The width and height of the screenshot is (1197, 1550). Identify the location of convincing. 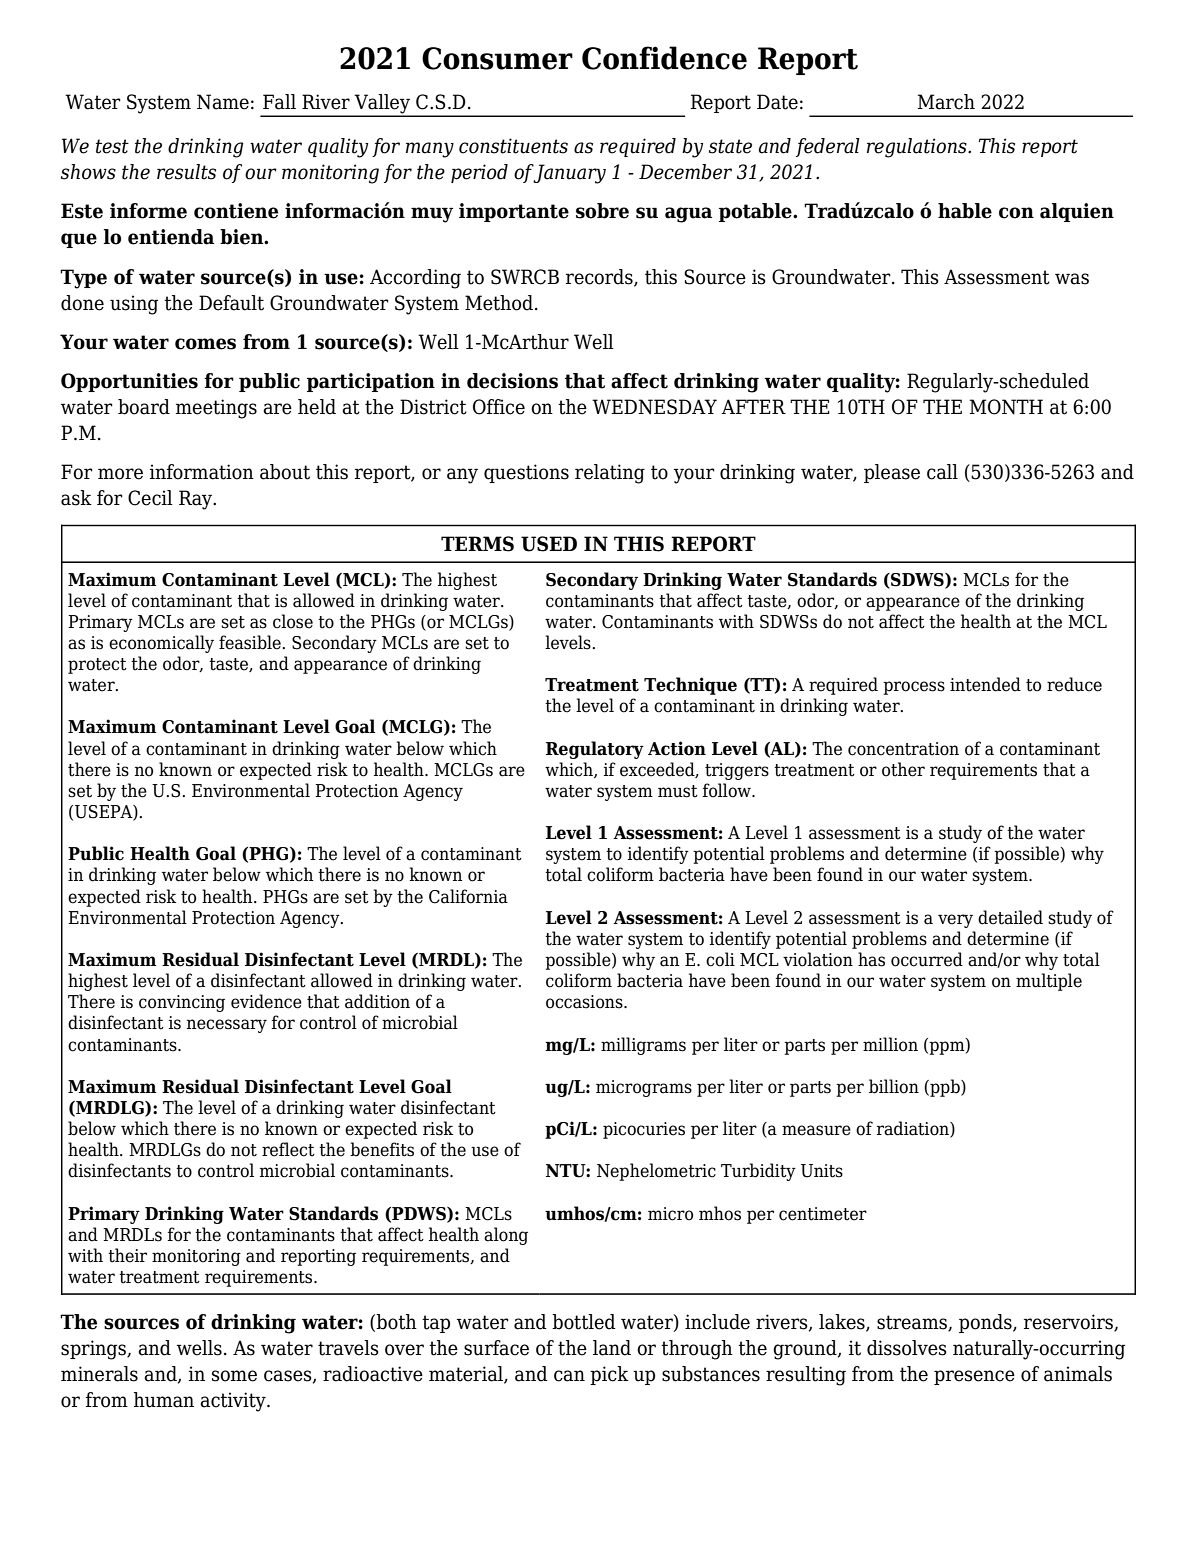
(182, 1003).
